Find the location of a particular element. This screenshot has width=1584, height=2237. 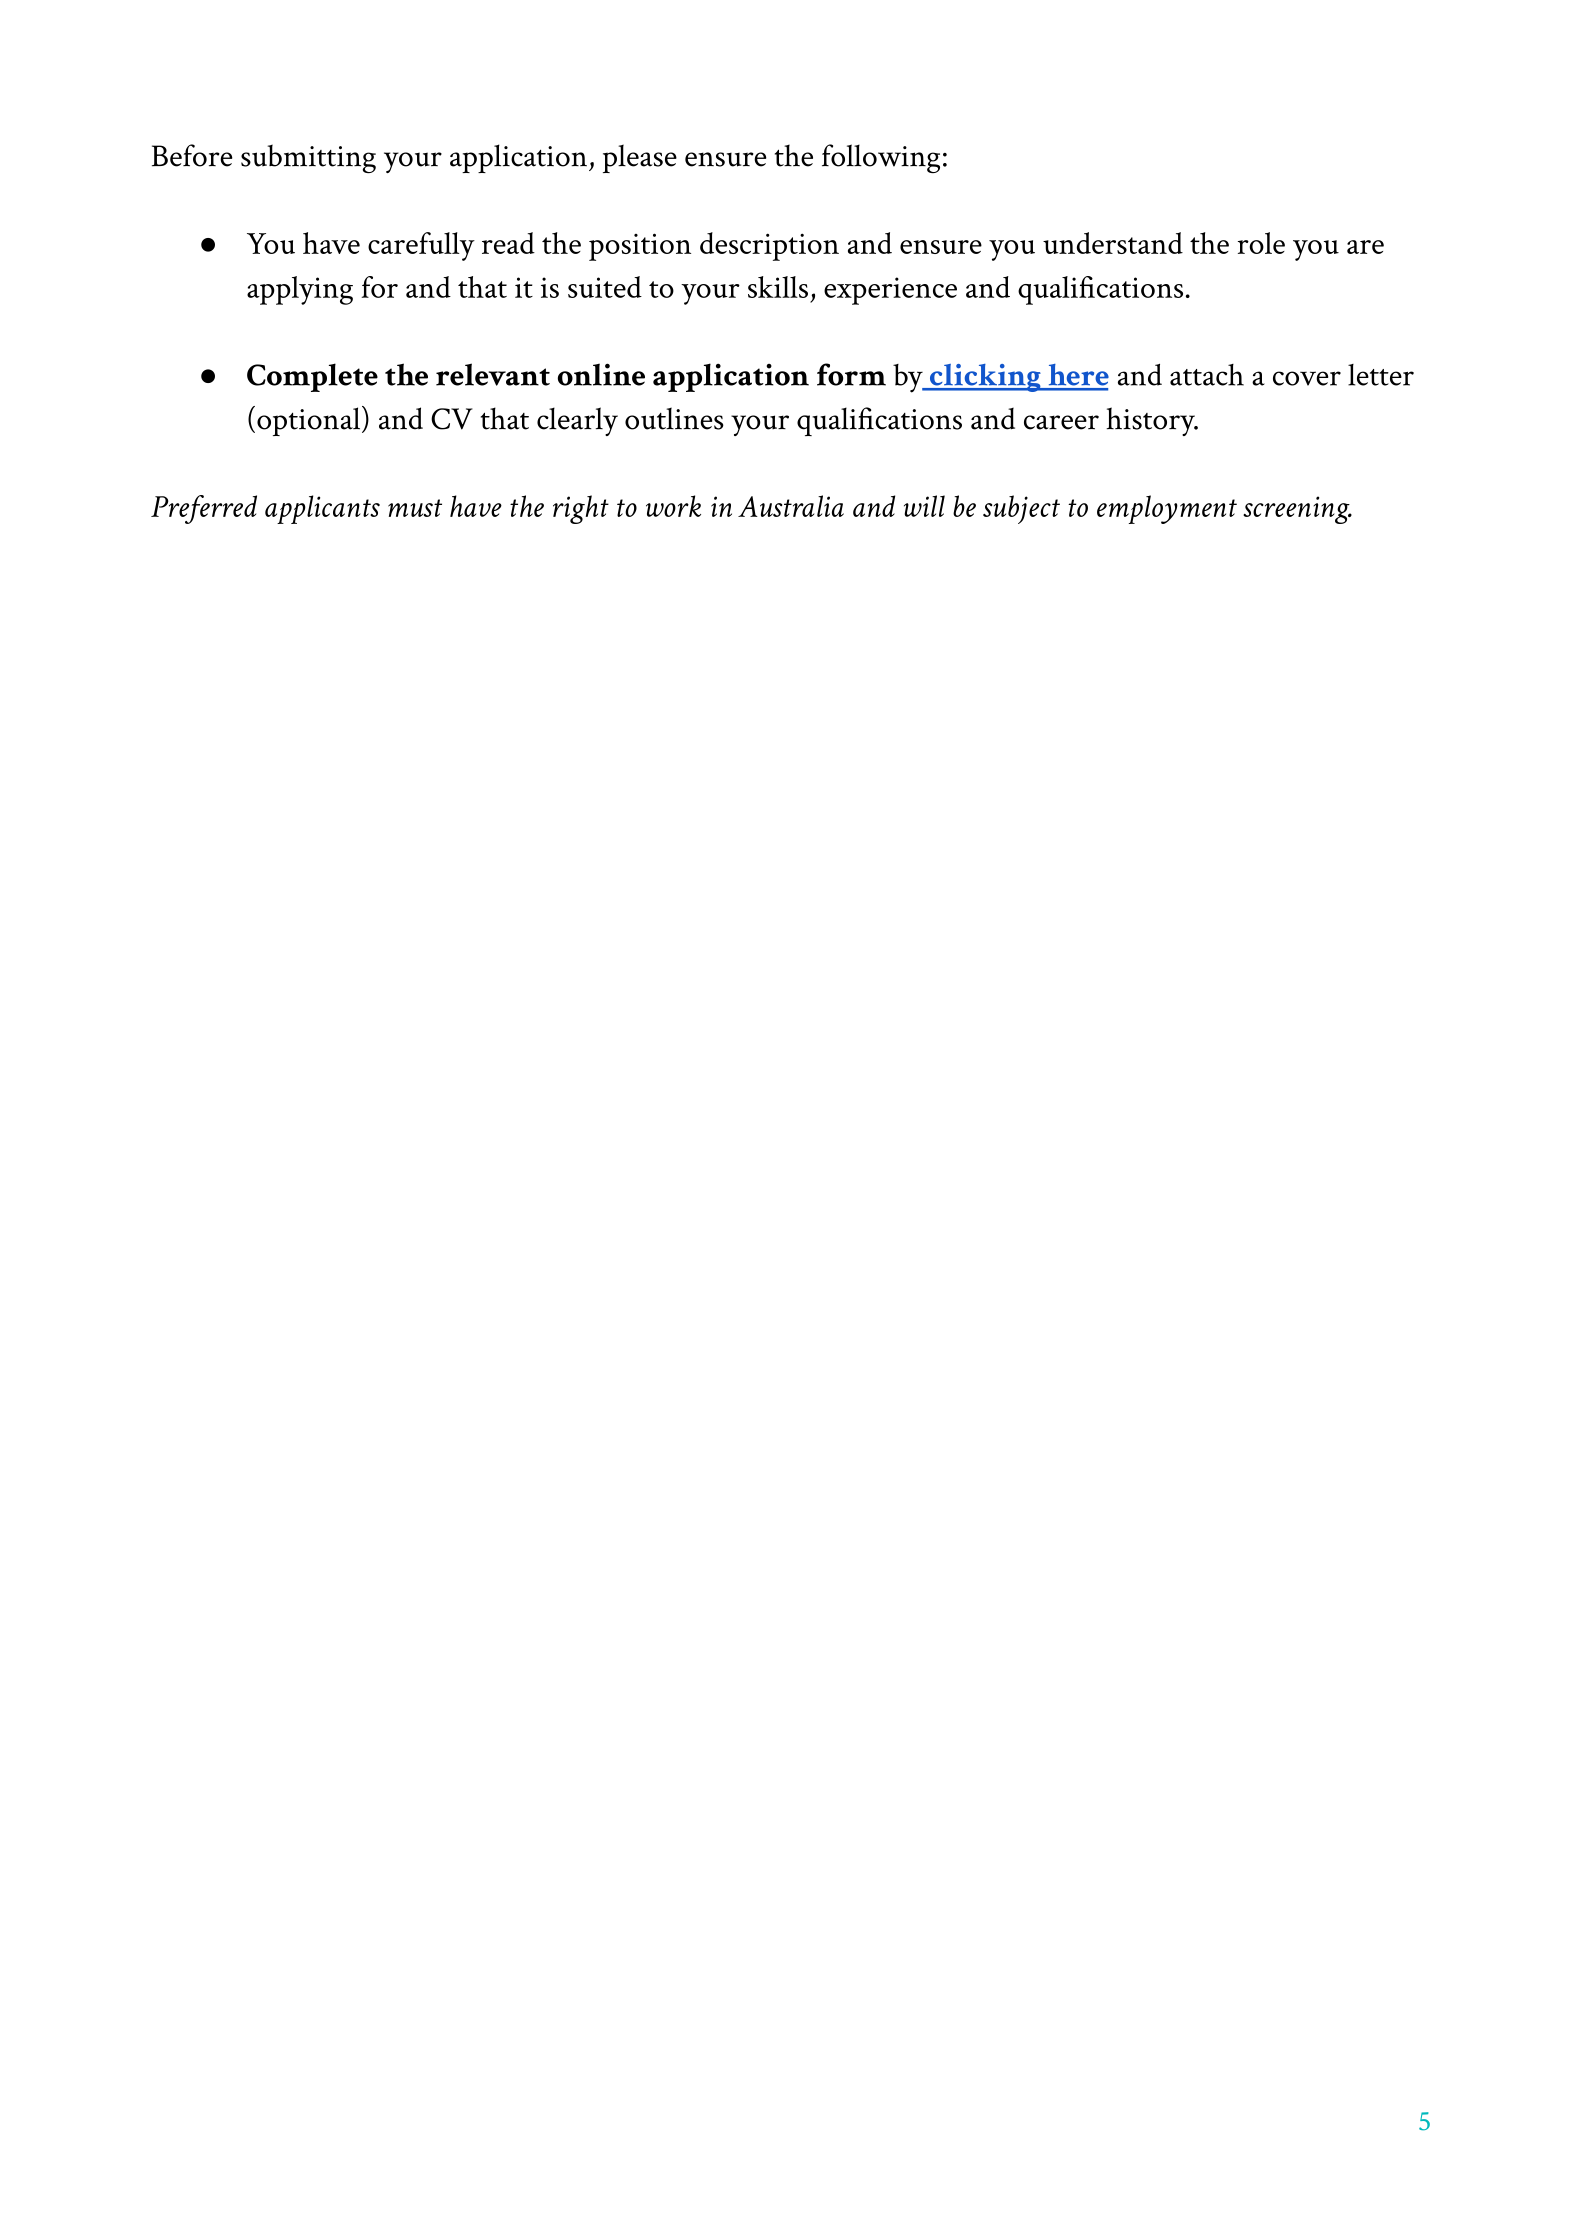

attach is located at coordinates (1207, 375).
